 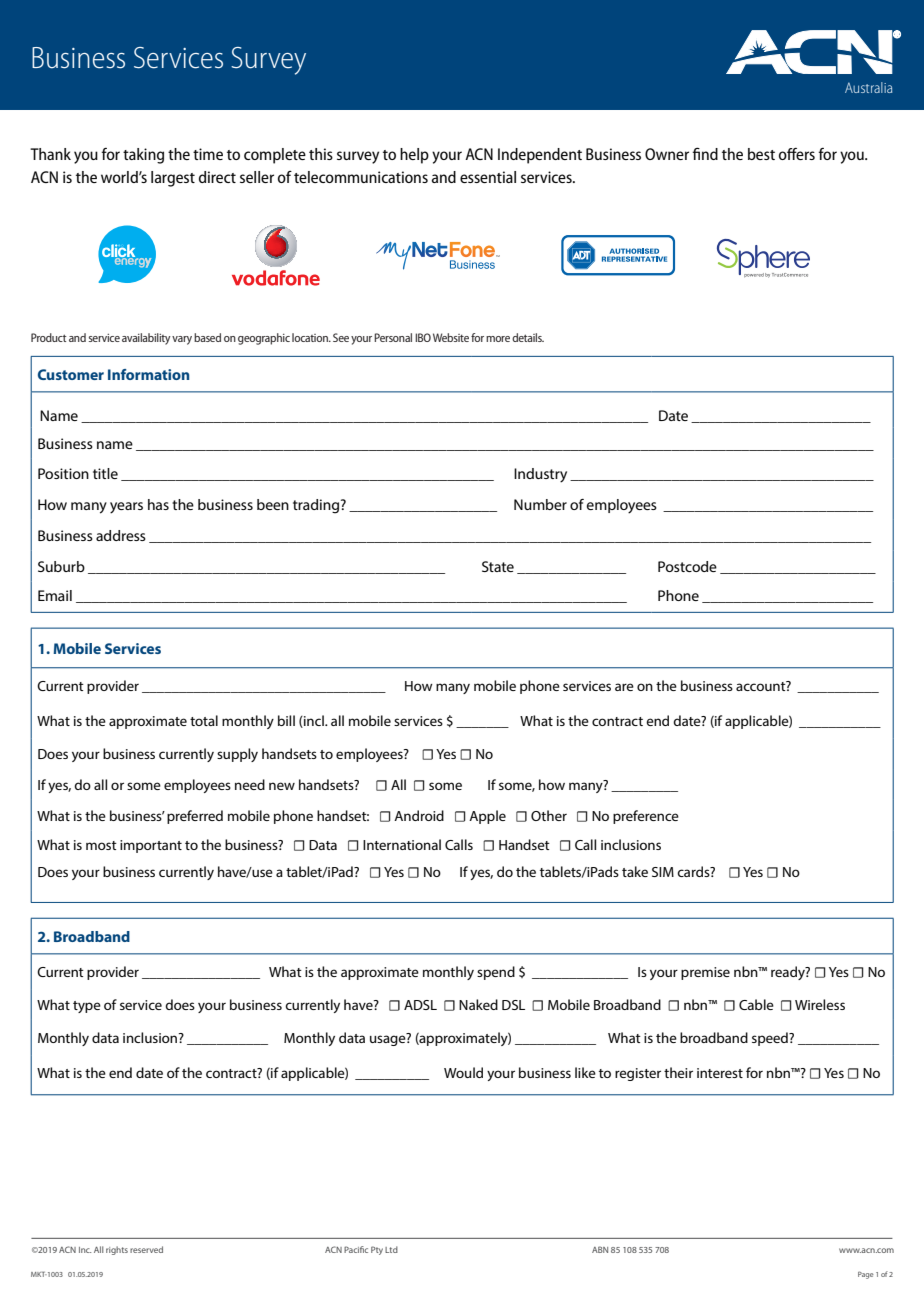 I want to click on taking, so click(x=143, y=156).
